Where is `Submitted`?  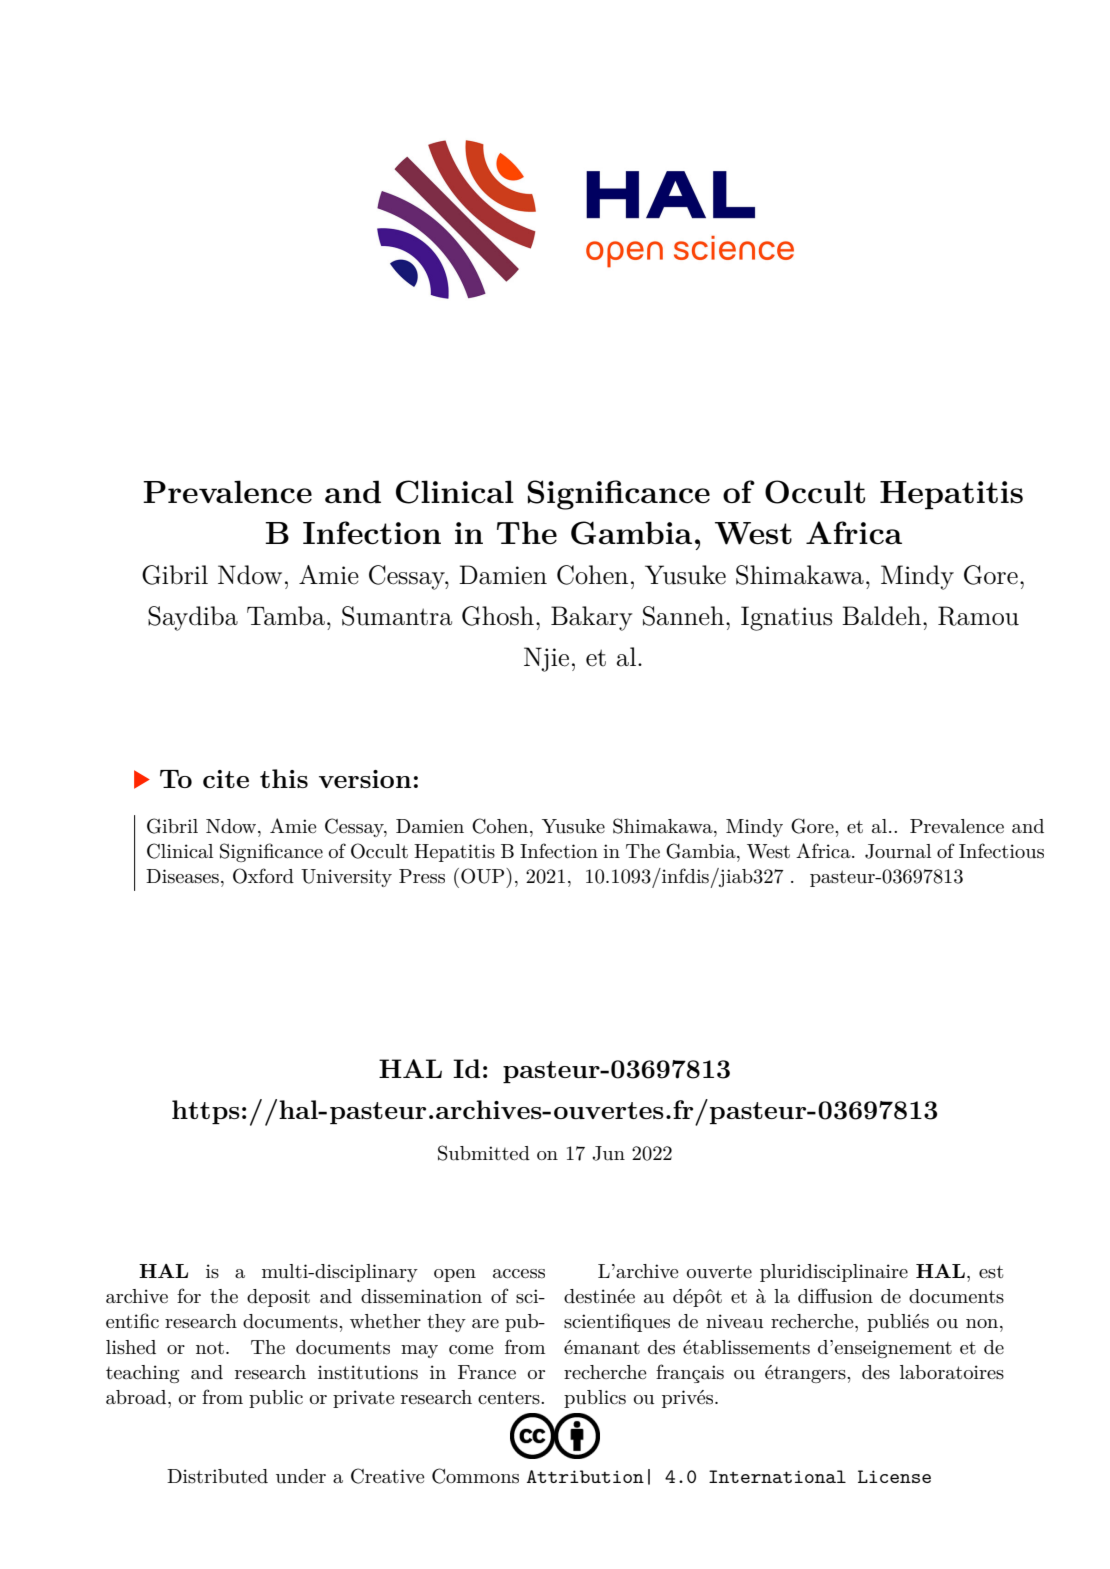 Submitted is located at coordinates (484, 1153).
